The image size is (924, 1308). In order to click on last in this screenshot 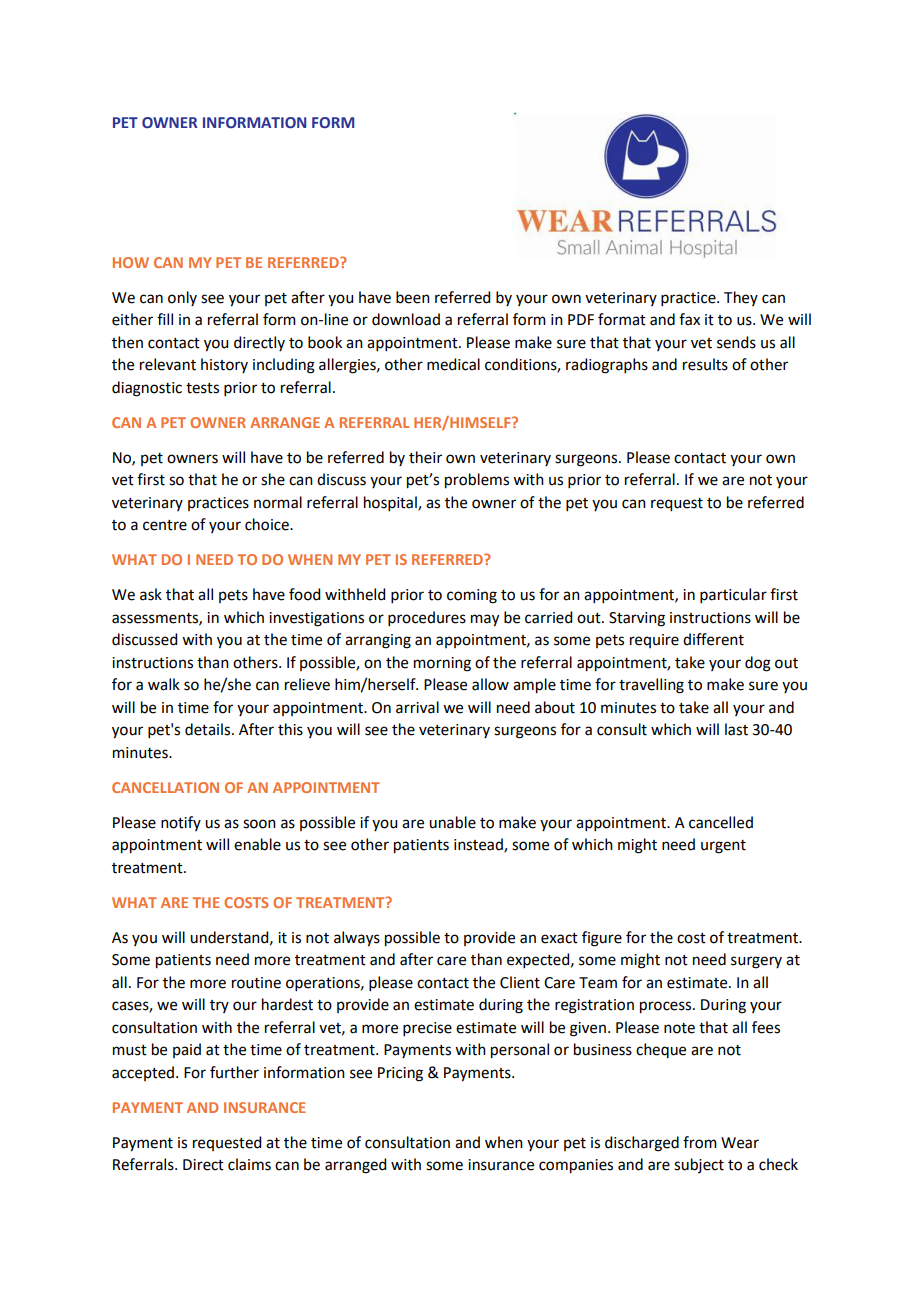, I will do `click(736, 729)`.
